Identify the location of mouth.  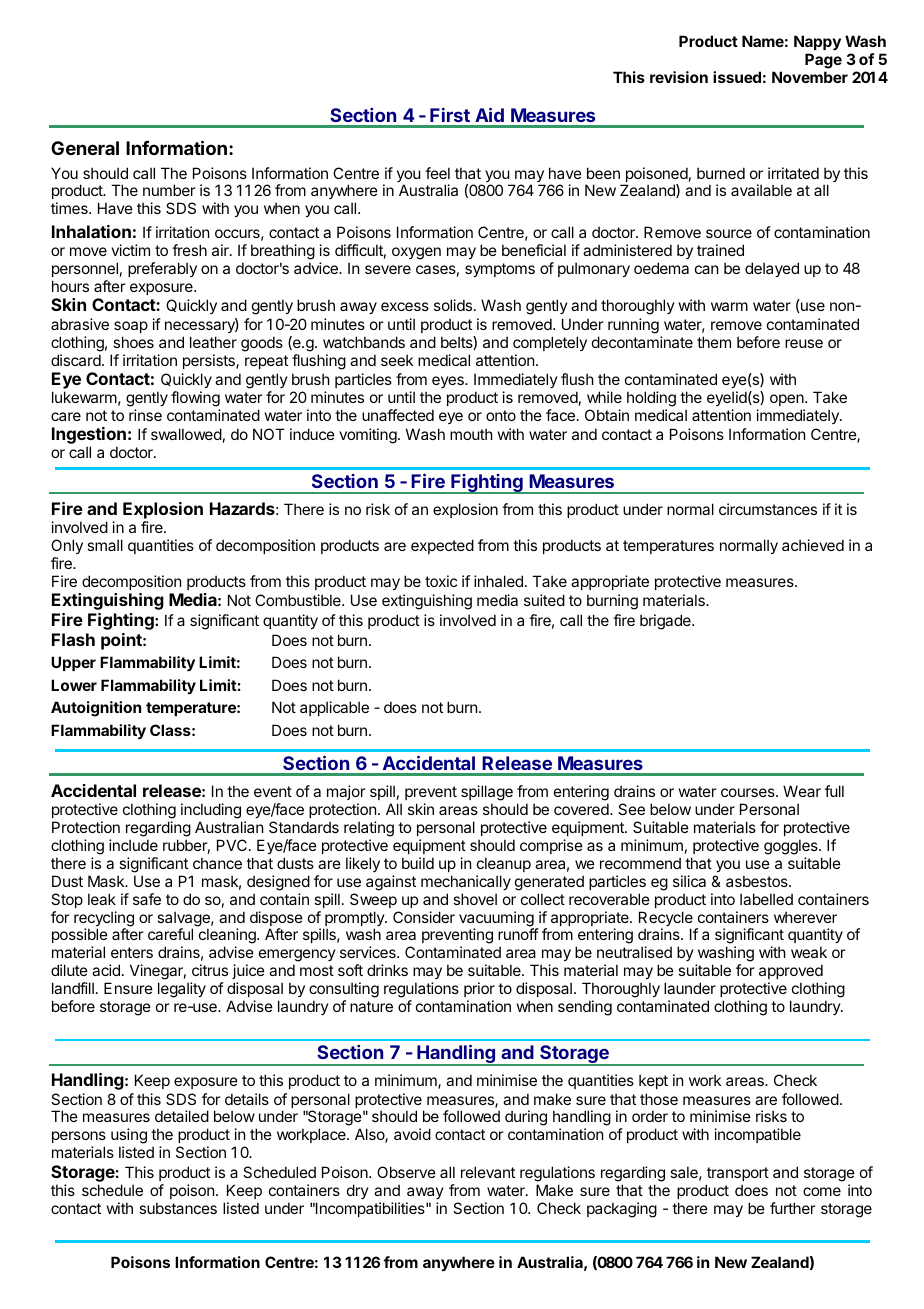
(471, 434).
